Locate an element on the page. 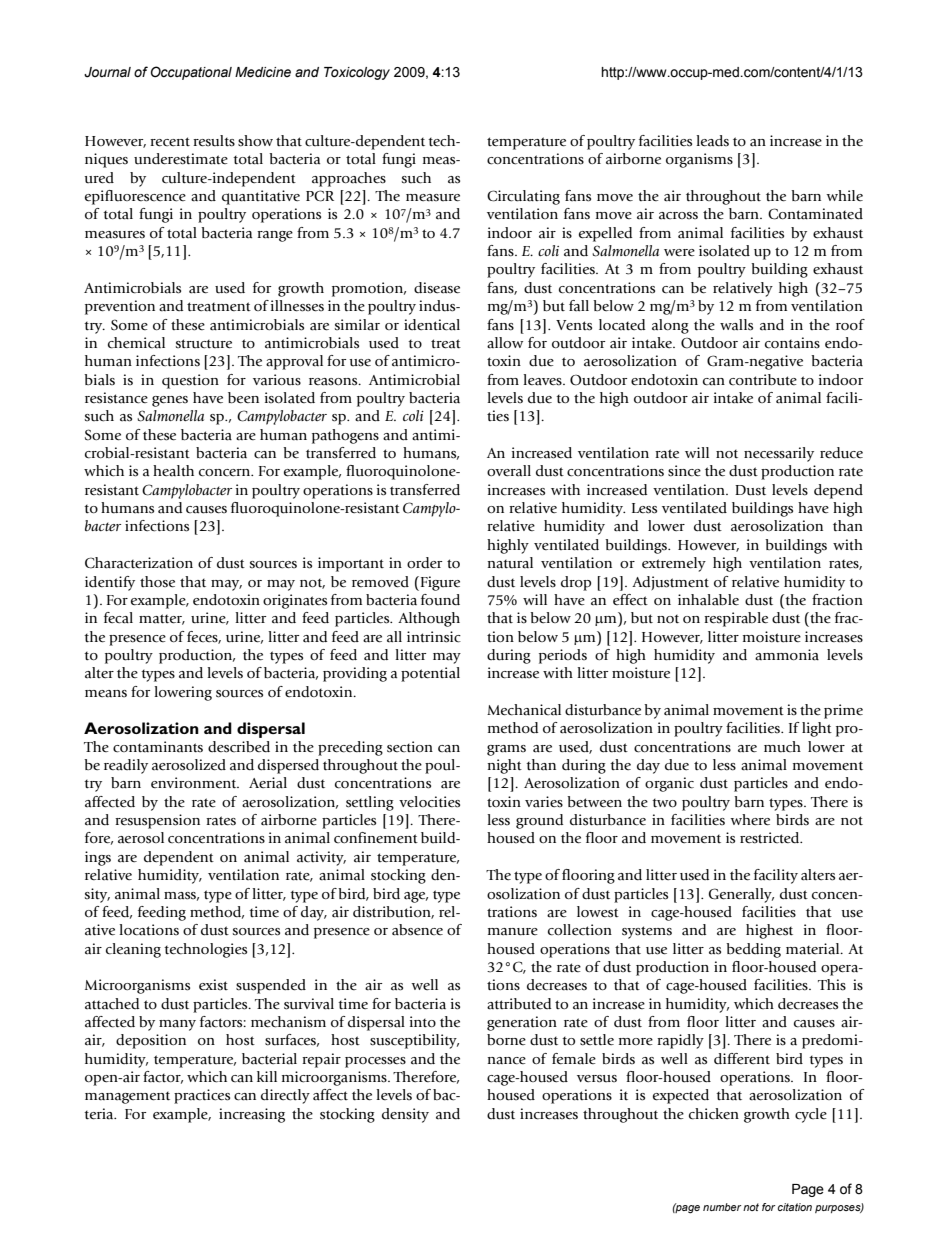  increasing is located at coordinates (252, 1115).
